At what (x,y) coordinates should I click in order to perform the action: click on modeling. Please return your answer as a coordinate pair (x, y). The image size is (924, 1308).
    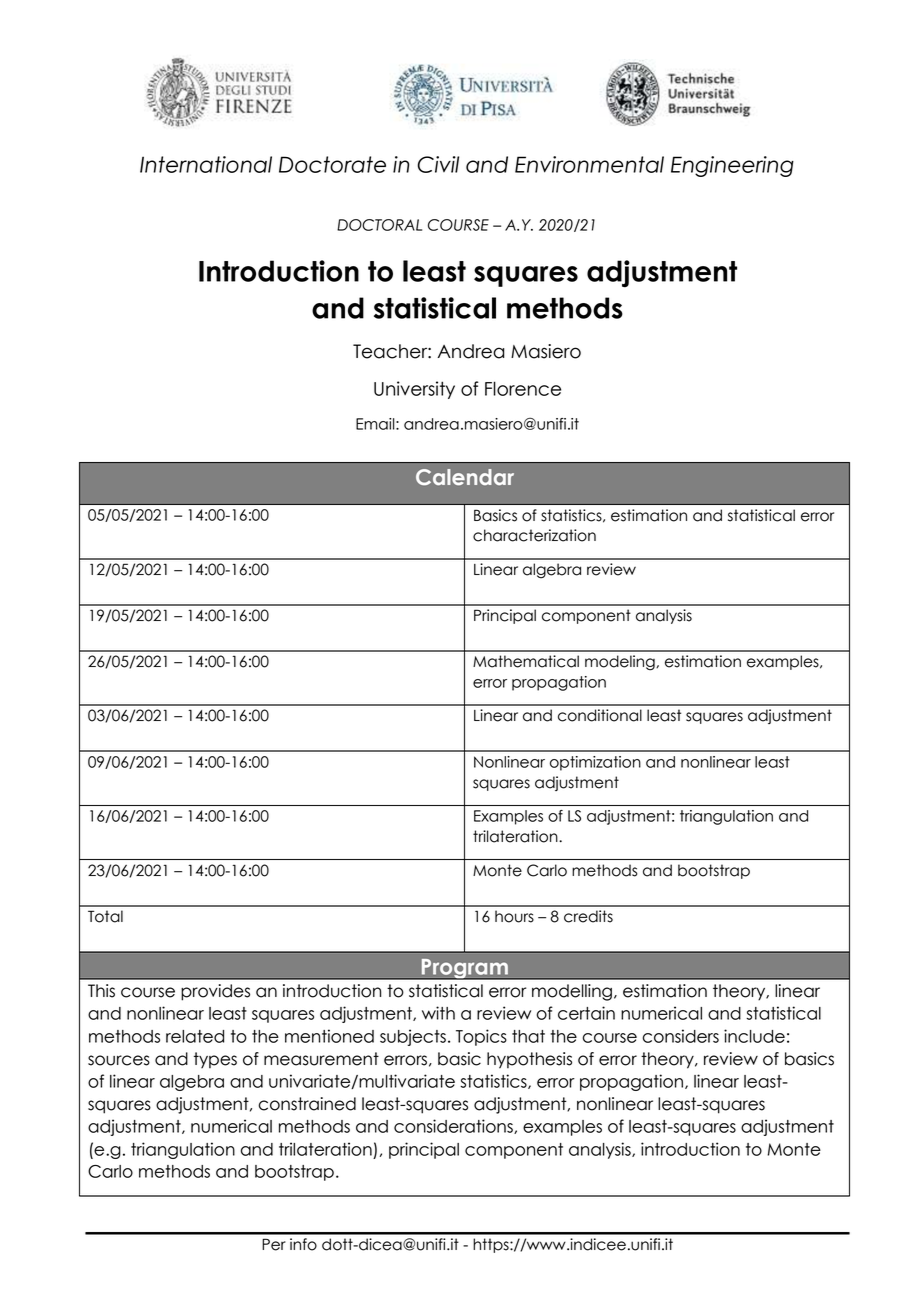
    Looking at the image, I should click on (621, 663).
